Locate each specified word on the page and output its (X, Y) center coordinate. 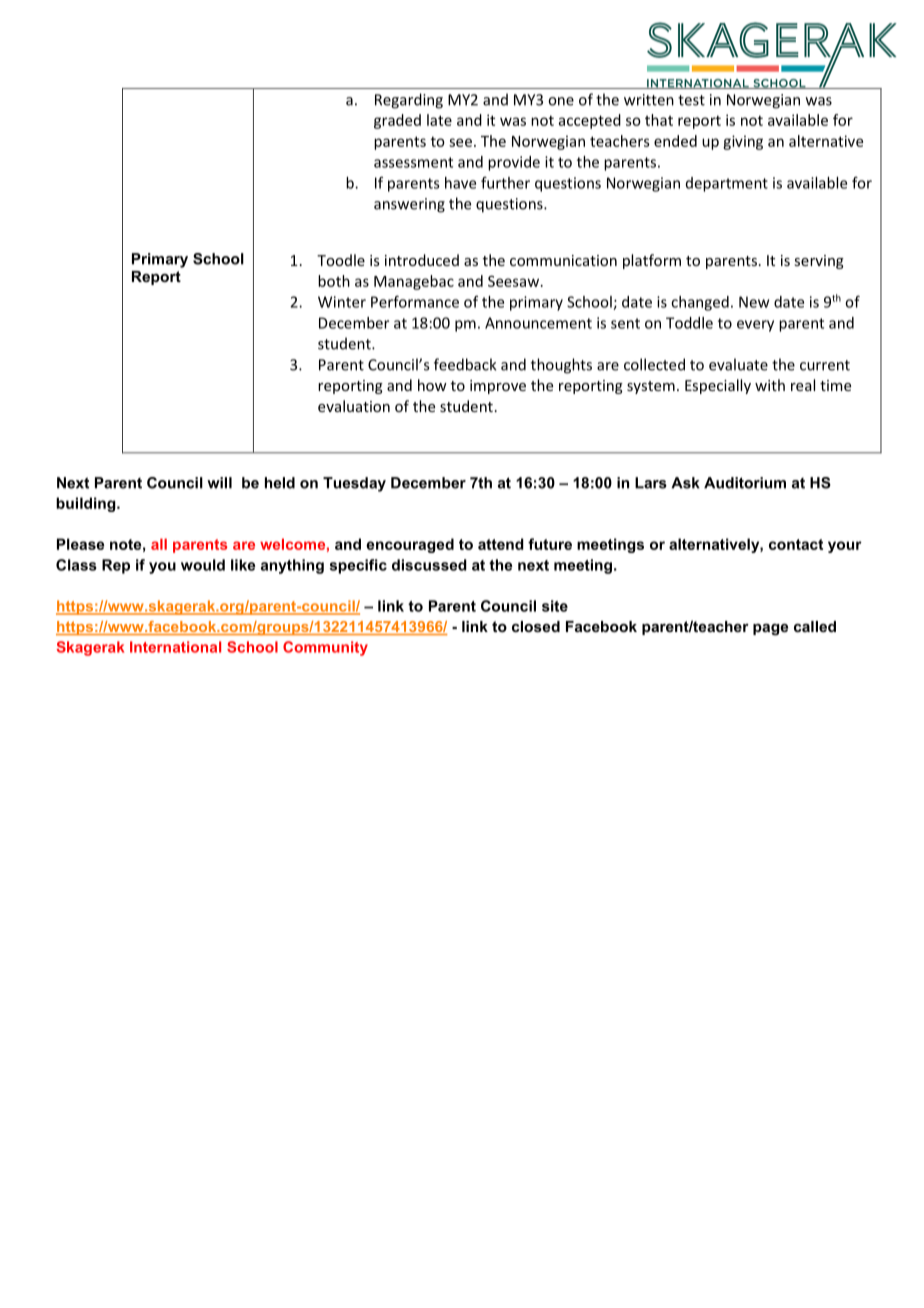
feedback (465, 364)
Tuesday (354, 484)
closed (536, 626)
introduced (422, 260)
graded (397, 121)
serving (819, 262)
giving (743, 142)
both (334, 281)
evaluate (738, 364)
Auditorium (745, 483)
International (175, 647)
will (219, 483)
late (439, 120)
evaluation (354, 406)
